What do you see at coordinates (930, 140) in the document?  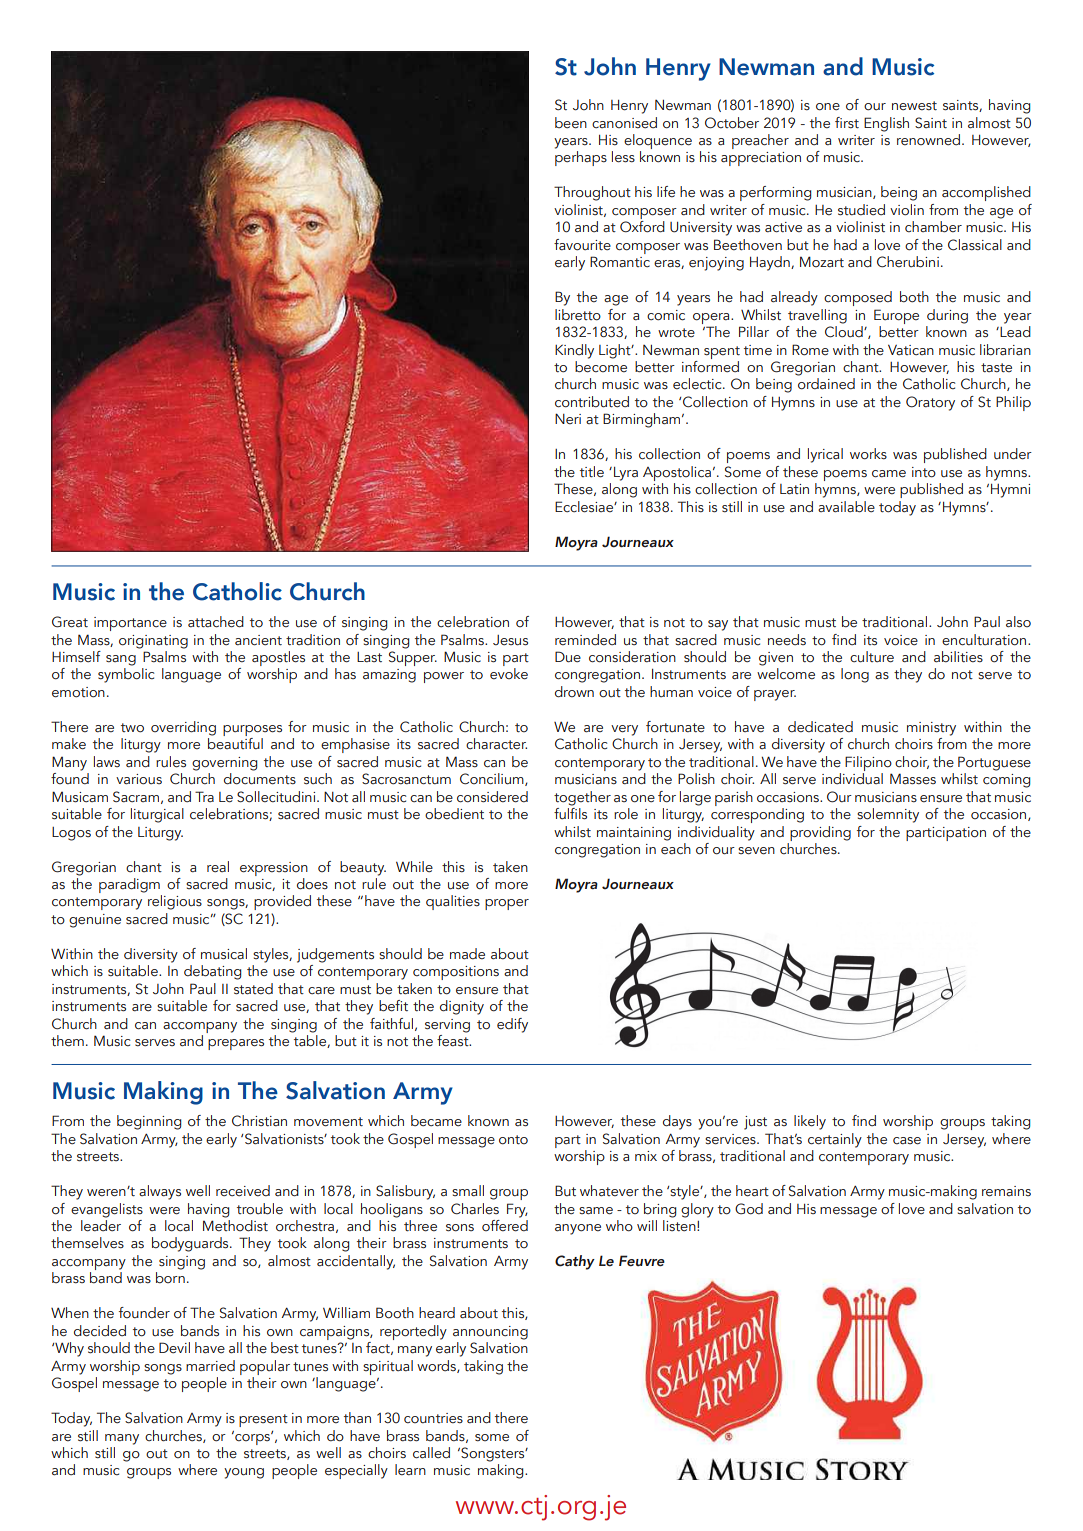 I see `renowned` at bounding box center [930, 140].
